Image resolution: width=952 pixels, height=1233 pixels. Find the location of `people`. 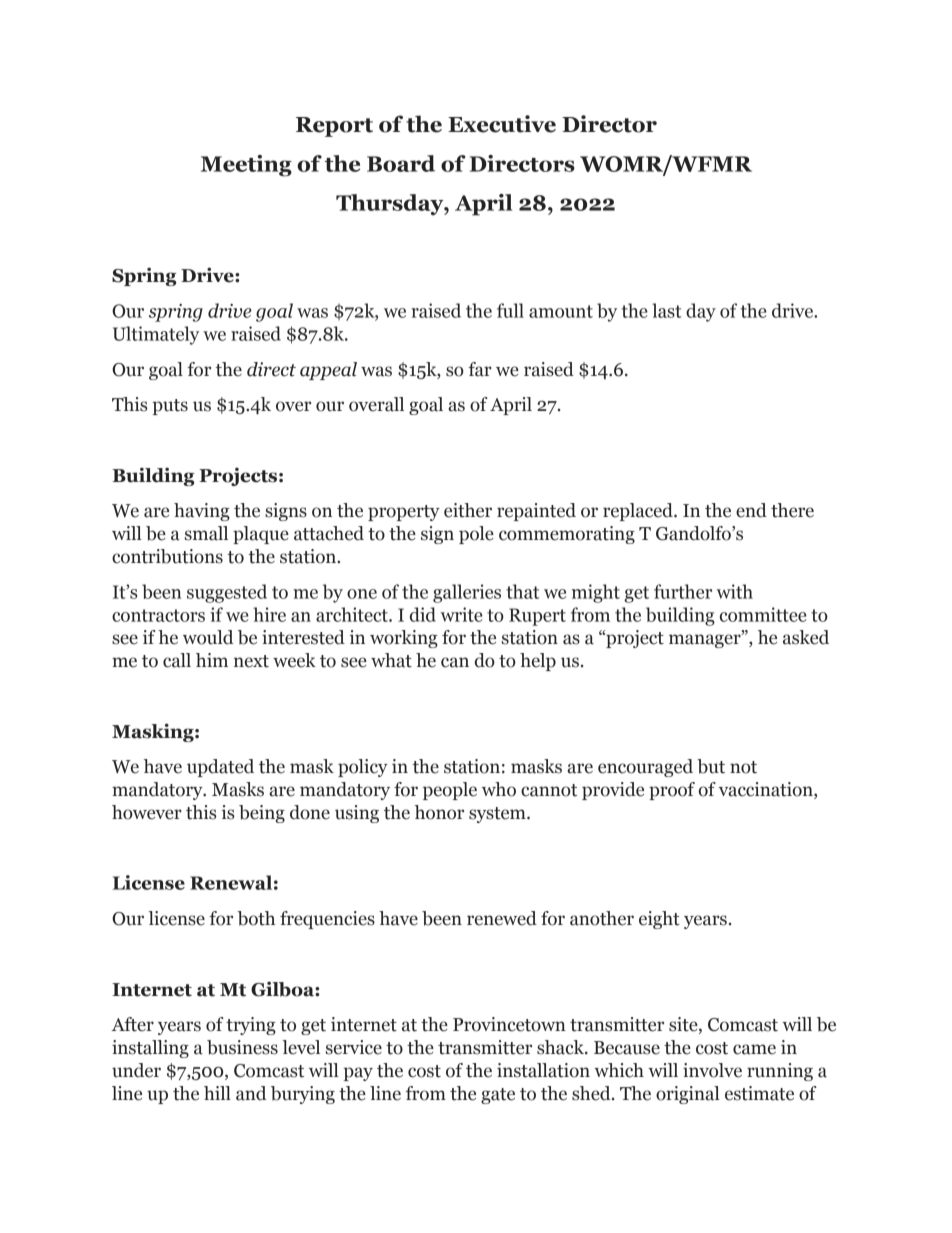

people is located at coordinates (450, 791).
